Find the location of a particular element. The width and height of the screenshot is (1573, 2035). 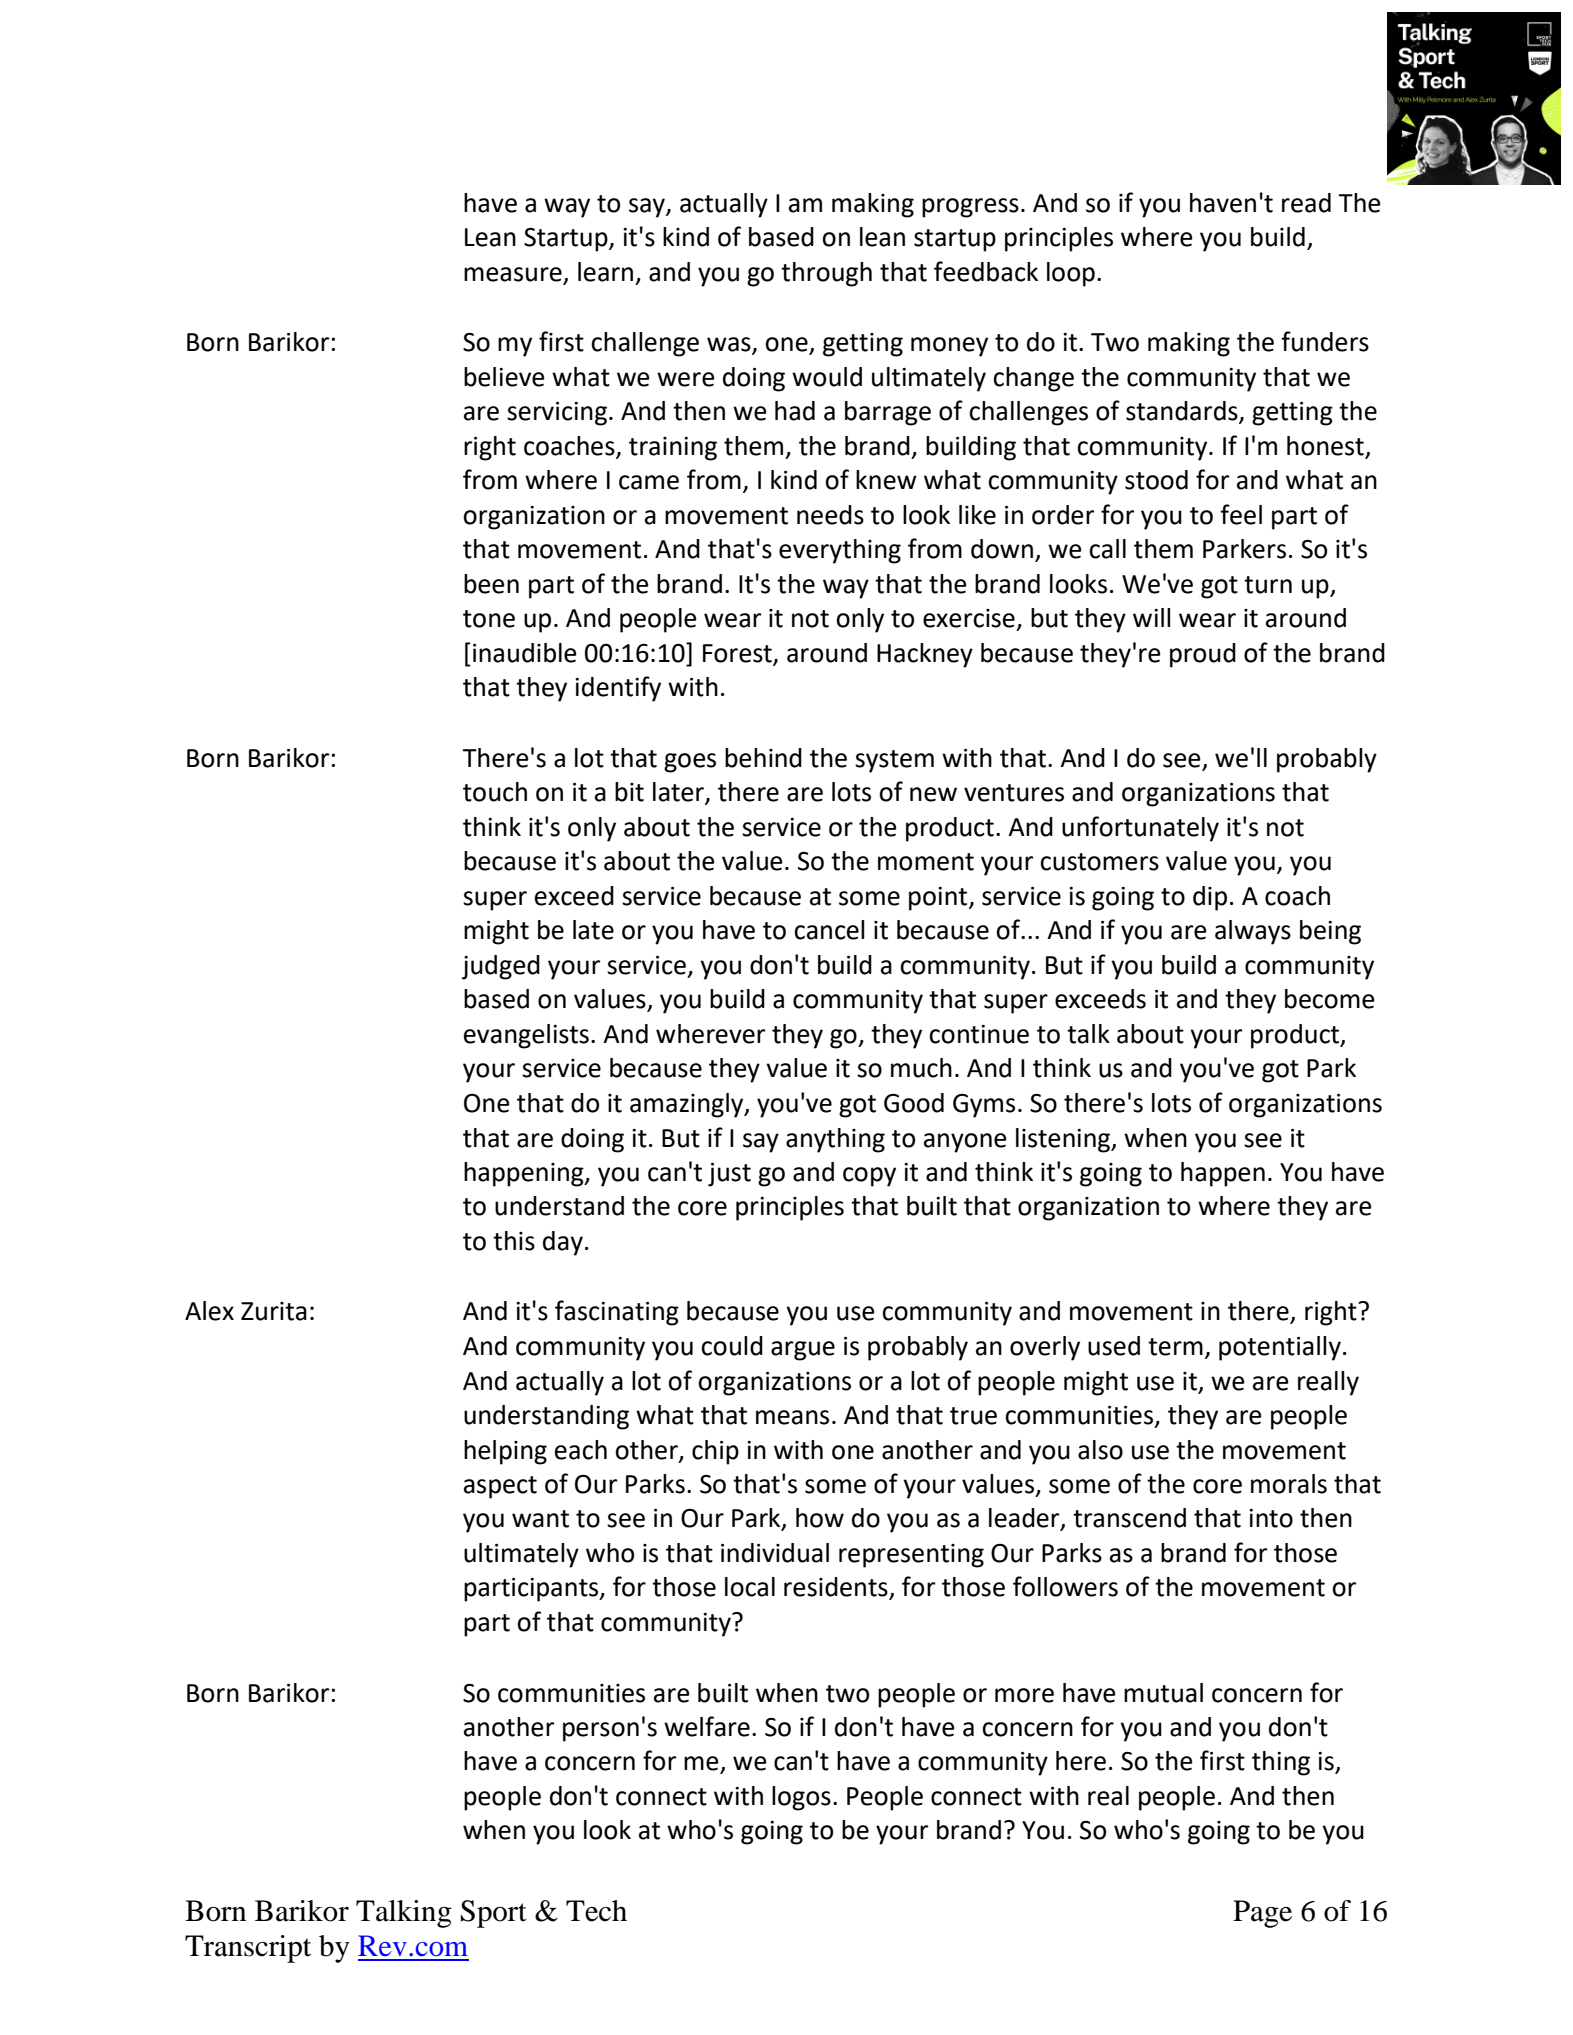

judged is located at coordinates (501, 967).
